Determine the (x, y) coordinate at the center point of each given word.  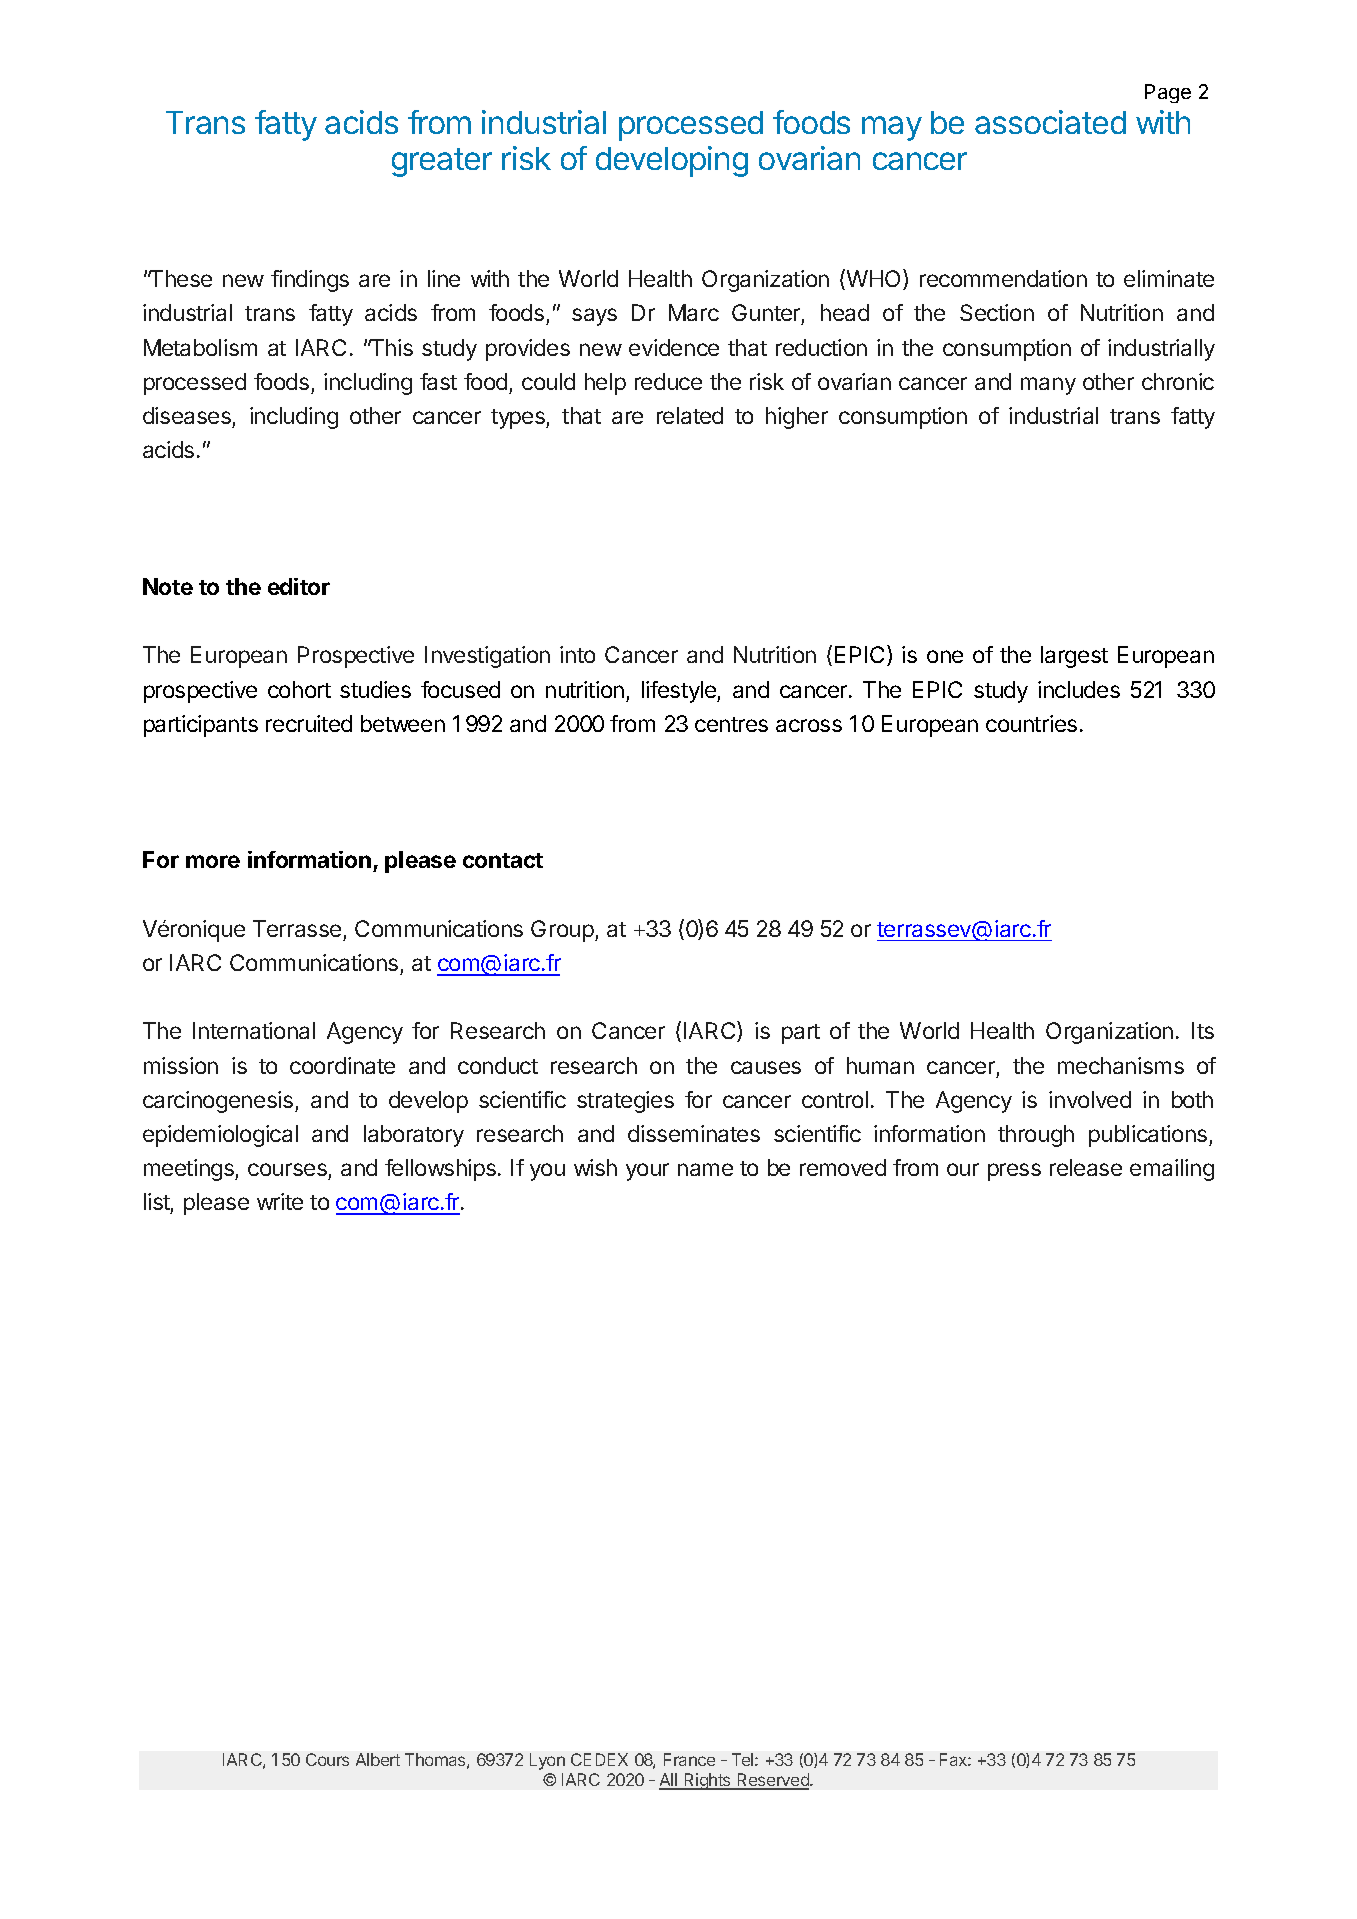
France (689, 1759)
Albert (378, 1759)
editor (299, 586)
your (647, 1172)
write (280, 1201)
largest (1074, 657)
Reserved (773, 1781)
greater (442, 162)
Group (563, 931)
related (690, 415)
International (254, 1030)
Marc (694, 312)
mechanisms (1121, 1065)
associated (1050, 122)
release (1086, 1167)
